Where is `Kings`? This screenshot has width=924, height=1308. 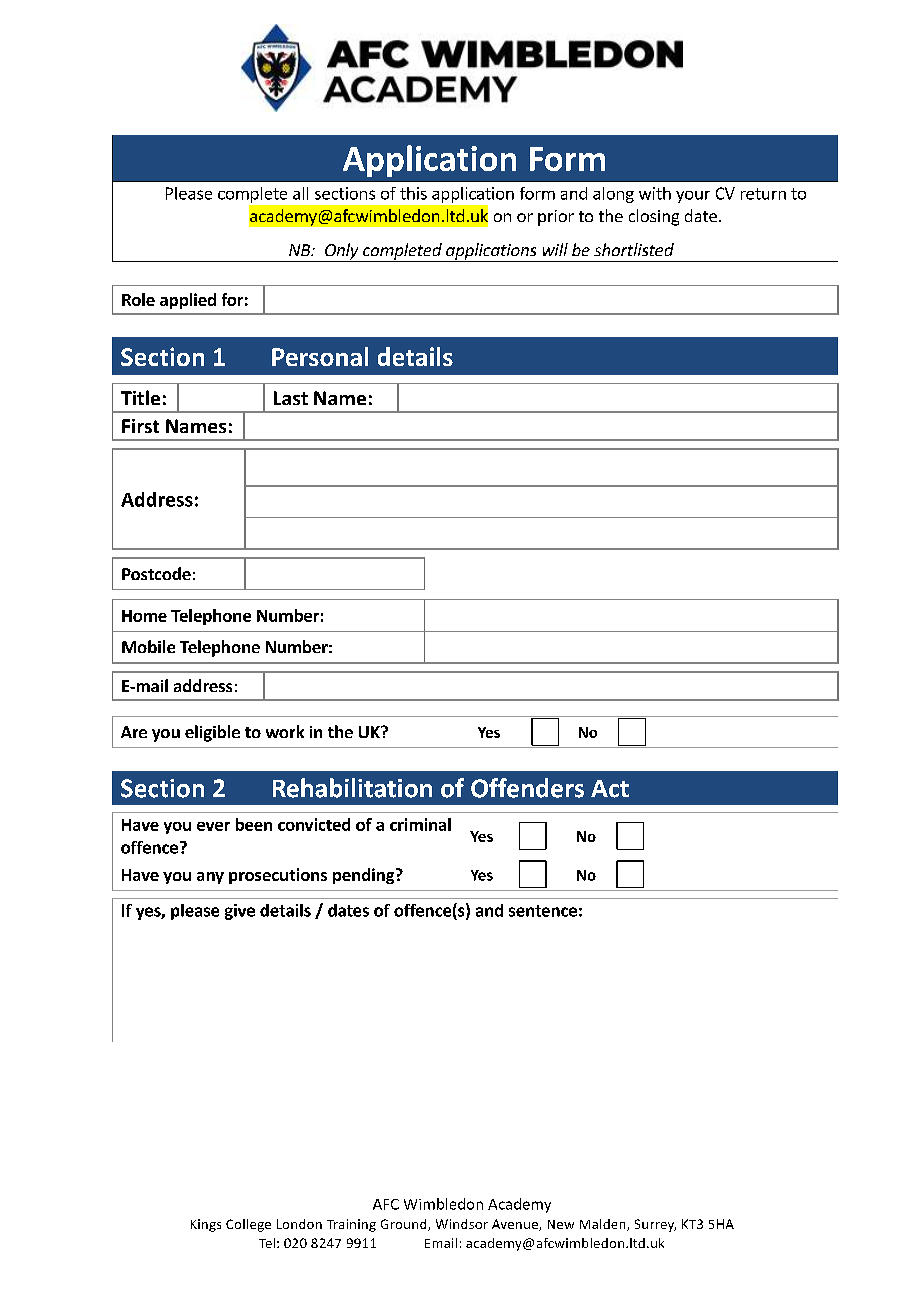 Kings is located at coordinates (206, 1225).
